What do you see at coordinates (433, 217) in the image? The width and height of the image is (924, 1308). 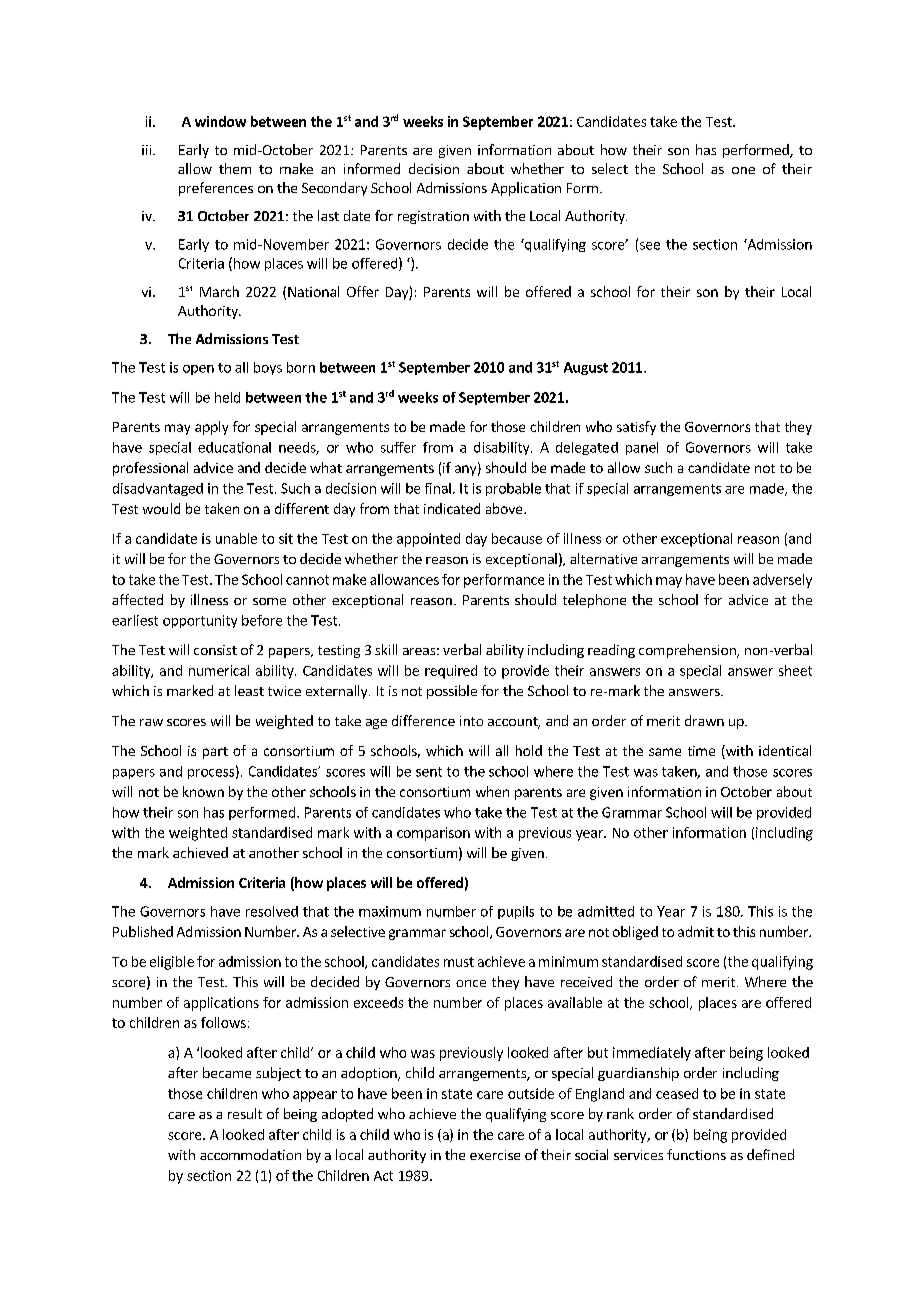 I see `registration` at bounding box center [433, 217].
